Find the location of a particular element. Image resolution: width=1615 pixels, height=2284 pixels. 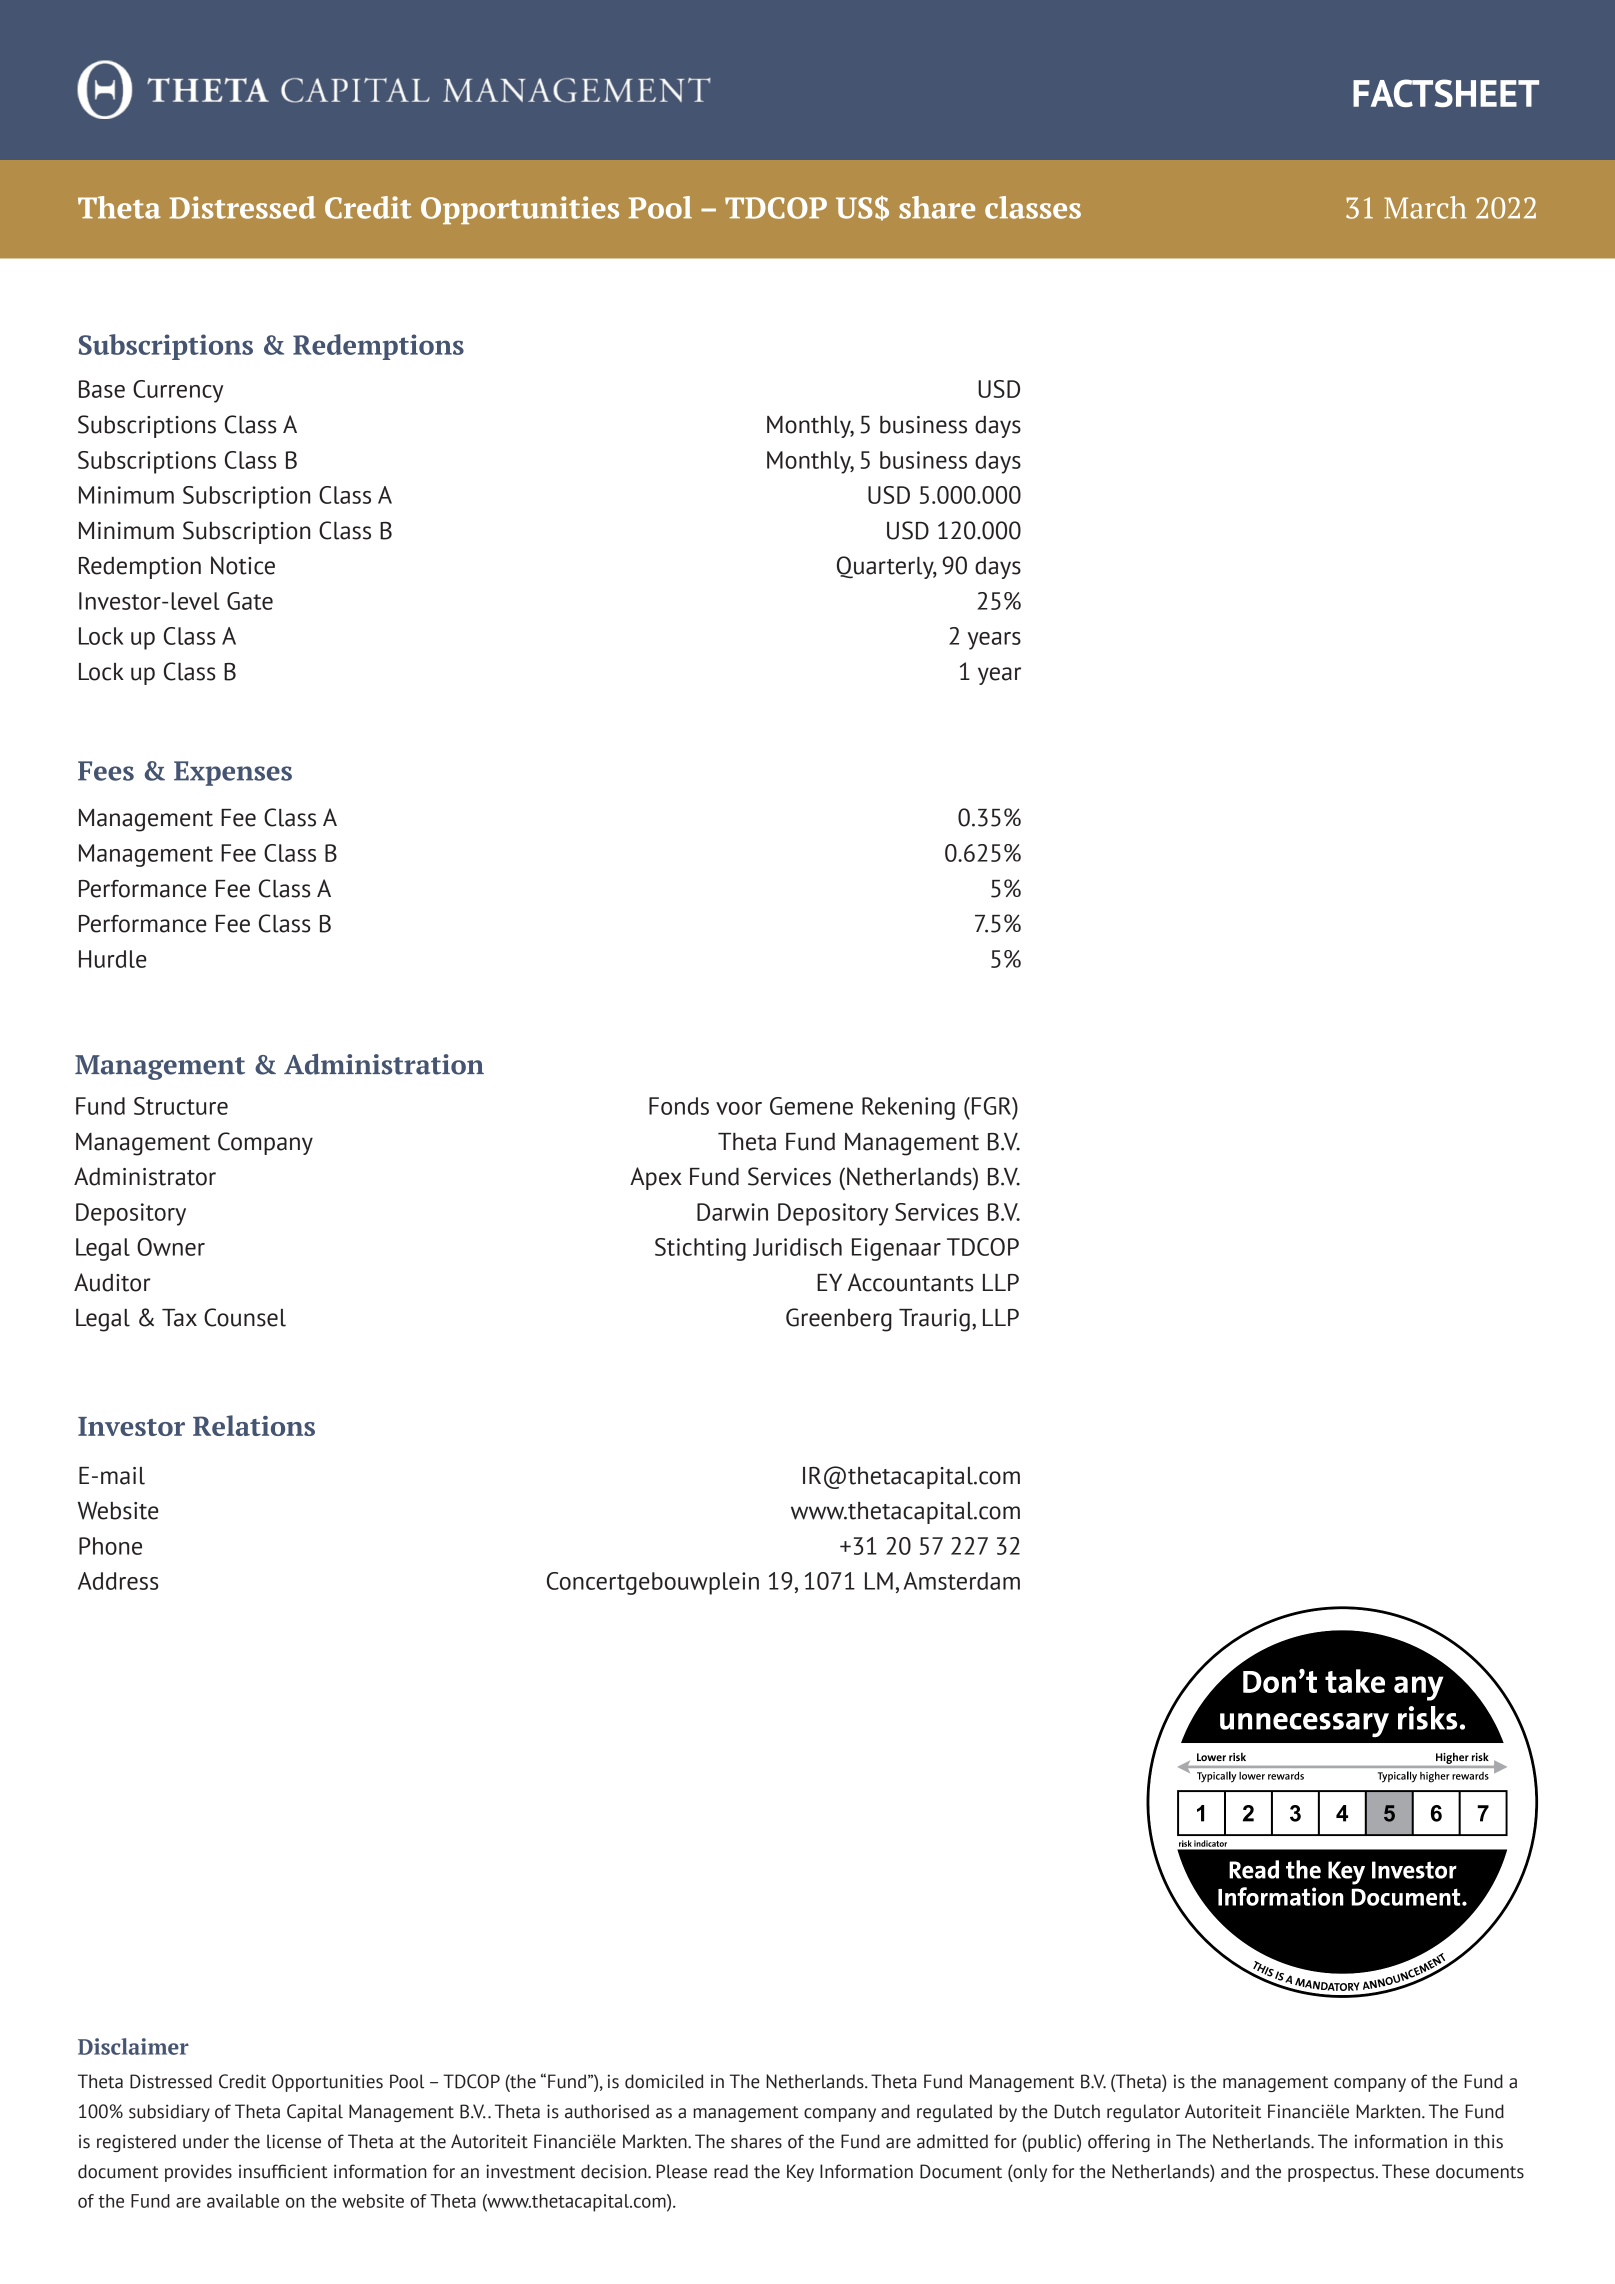

Administration is located at coordinates (384, 1064).
